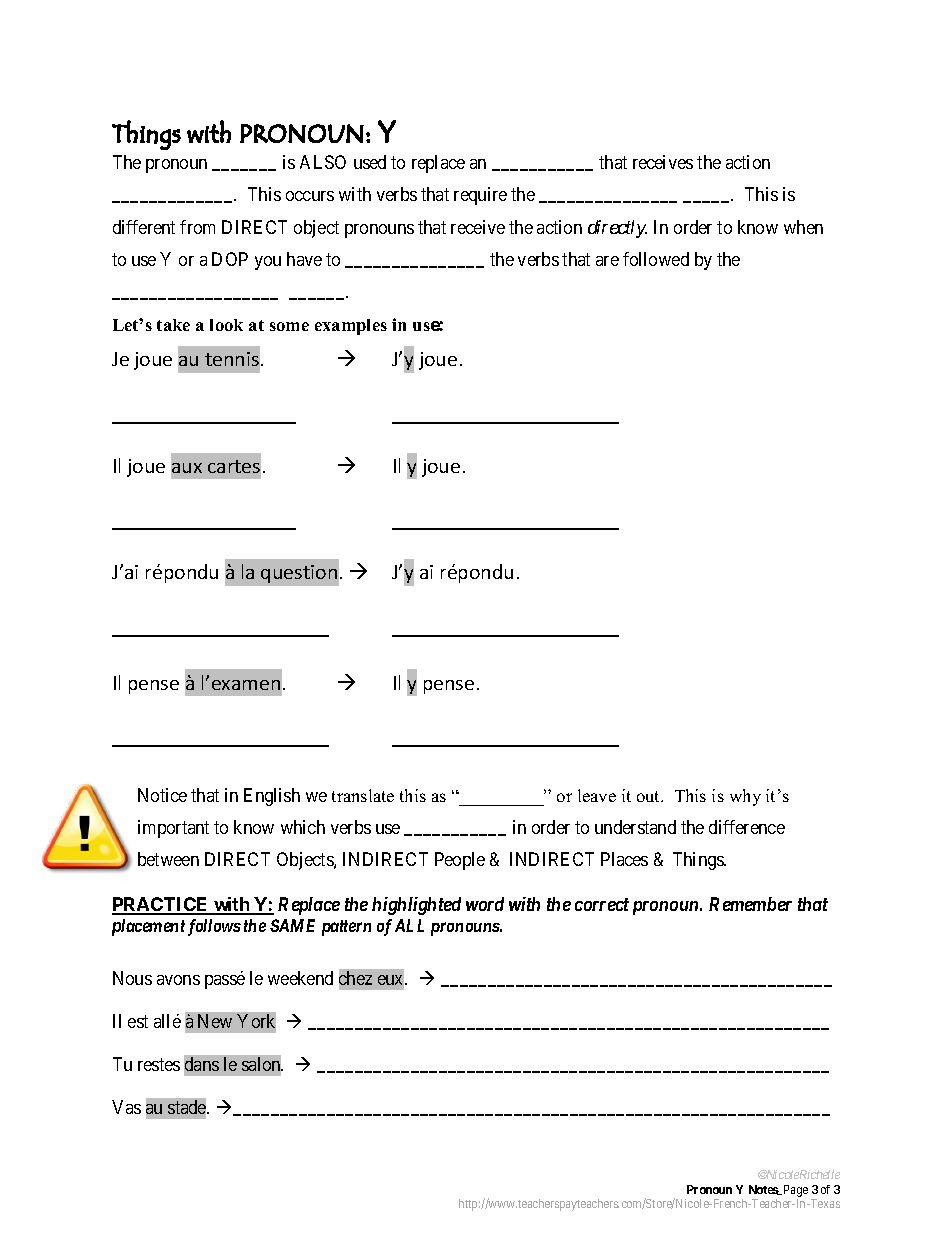 The width and height of the screenshot is (952, 1233). Describe the element at coordinates (745, 797) in the screenshot. I see `why` at that location.
